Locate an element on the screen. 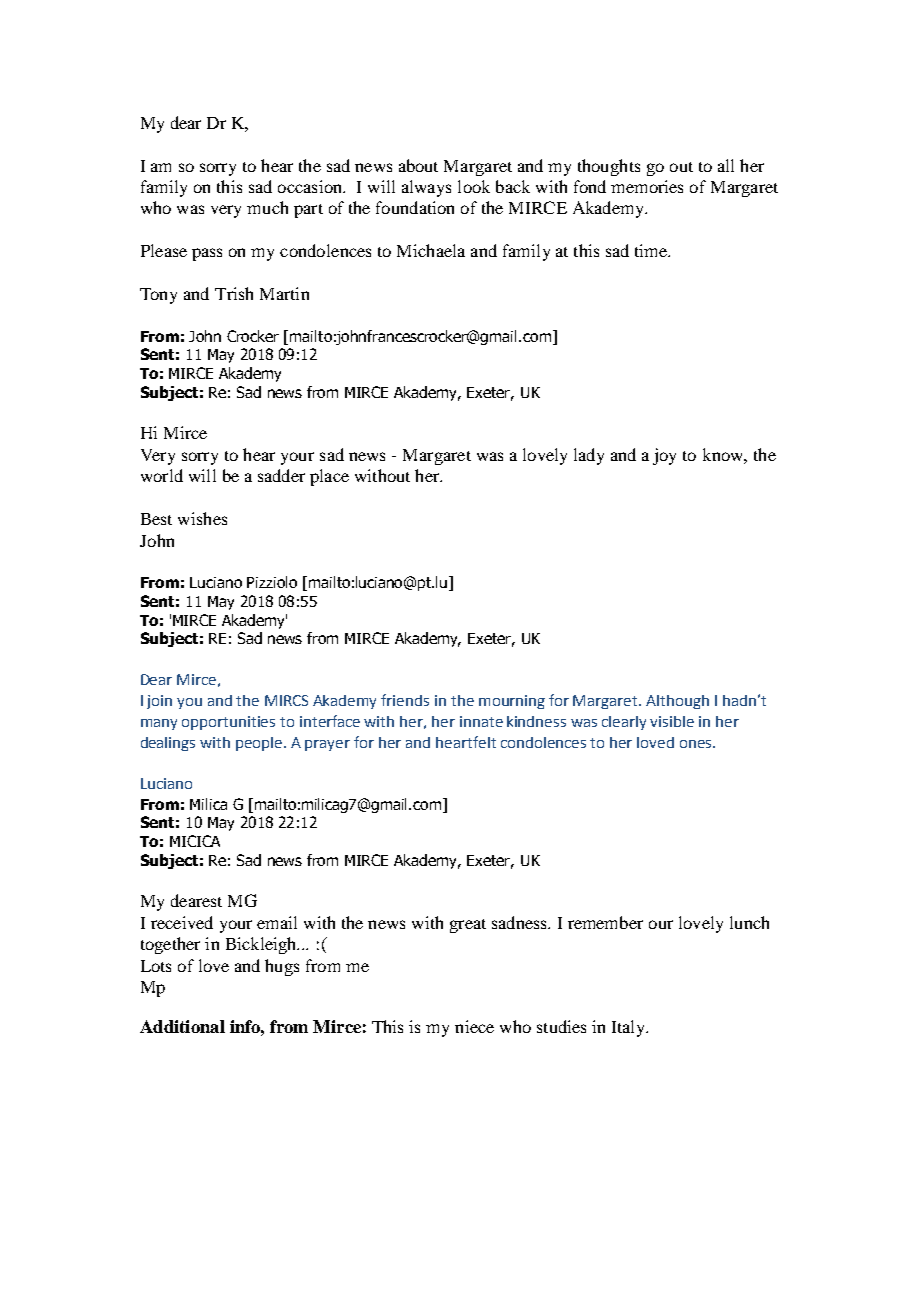 The width and height of the screenshot is (924, 1308). Additional is located at coordinates (182, 1026).
